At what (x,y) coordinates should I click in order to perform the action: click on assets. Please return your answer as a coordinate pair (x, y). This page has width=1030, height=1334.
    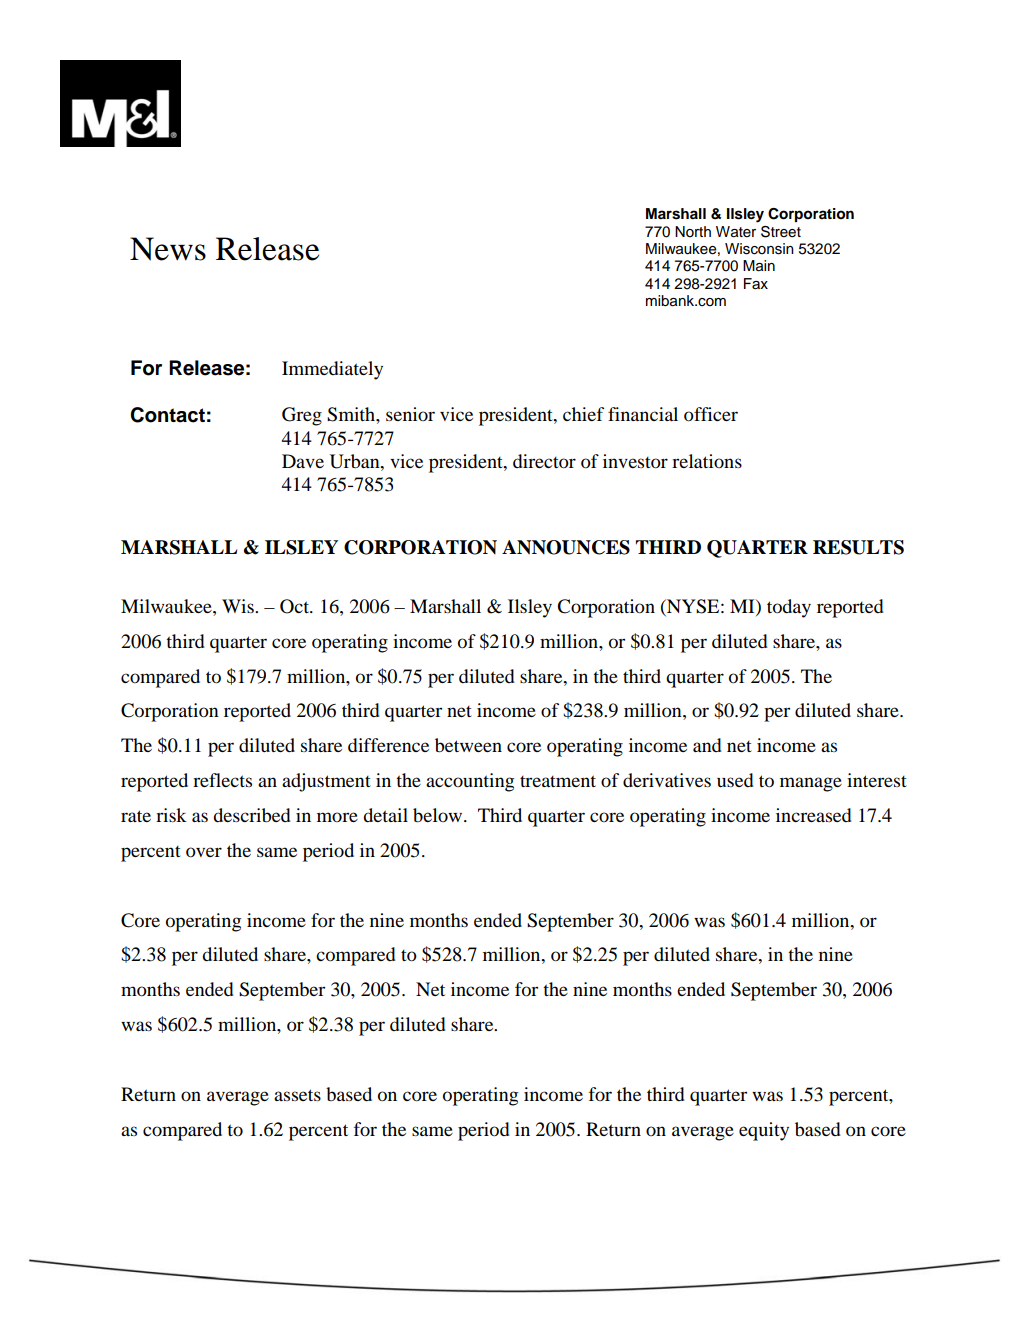
    Looking at the image, I should click on (297, 1095).
